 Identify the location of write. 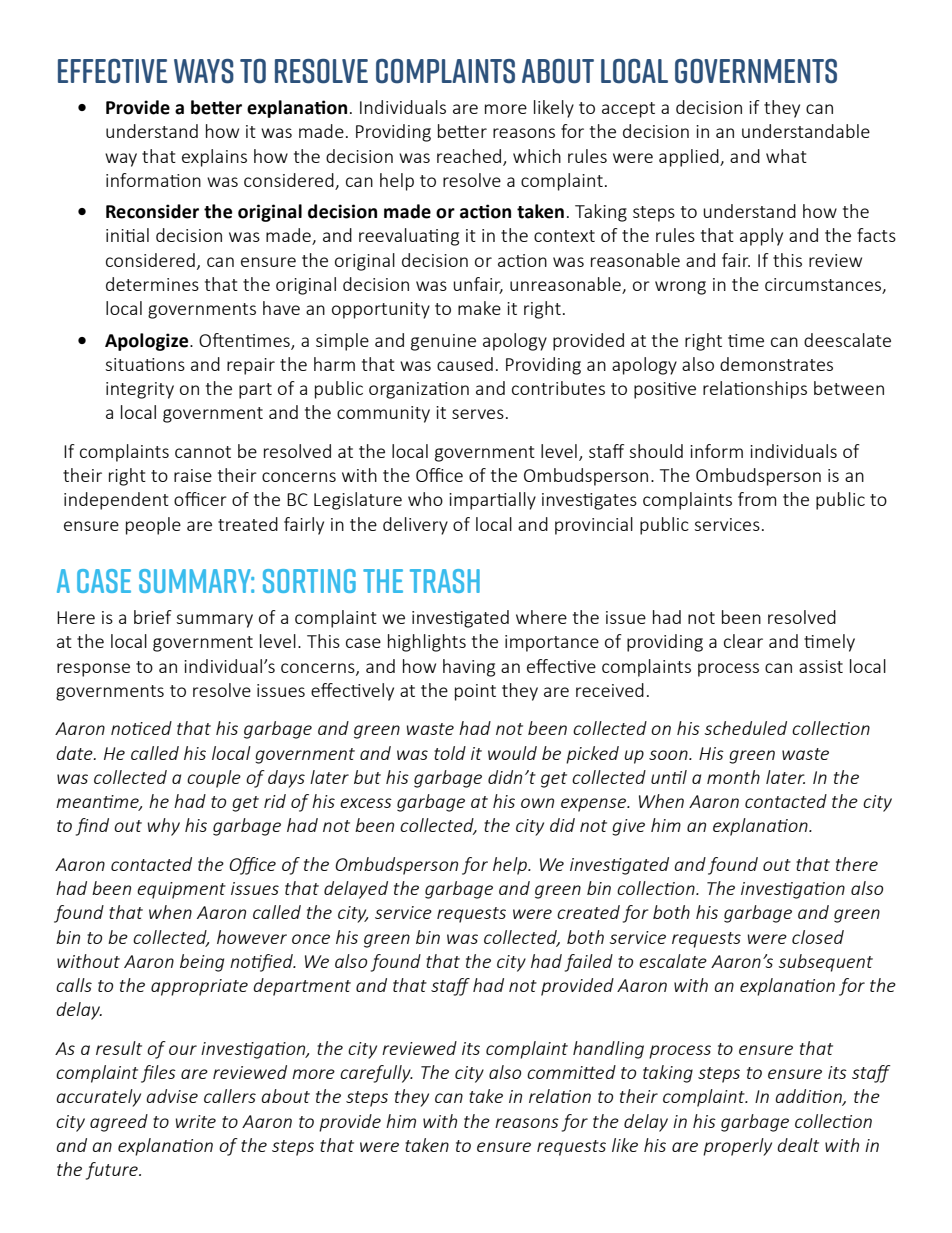
(196, 1121).
